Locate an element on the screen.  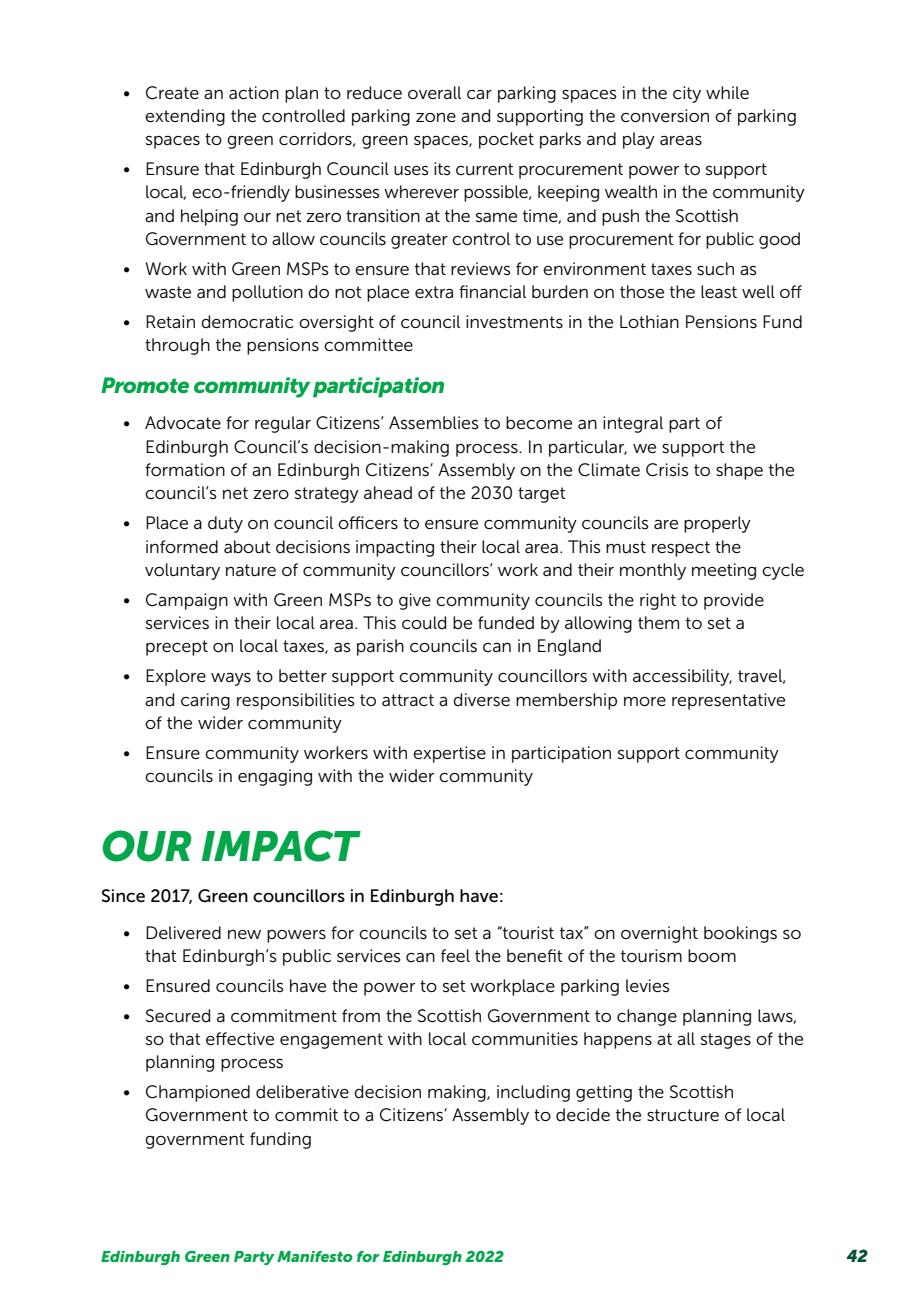
accessibility is located at coordinates (682, 677).
